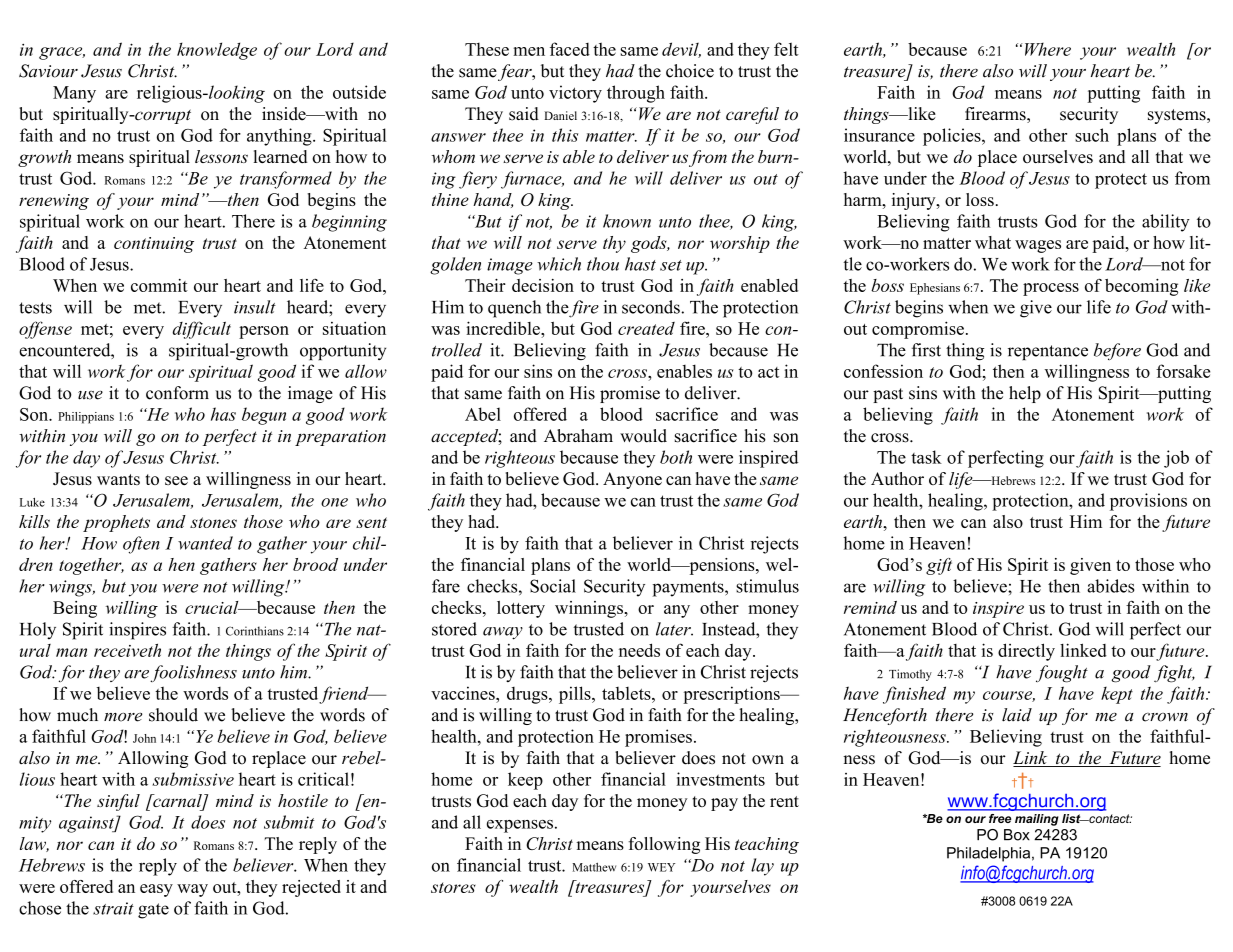 The image size is (1233, 952). I want to click on through, so click(636, 94).
